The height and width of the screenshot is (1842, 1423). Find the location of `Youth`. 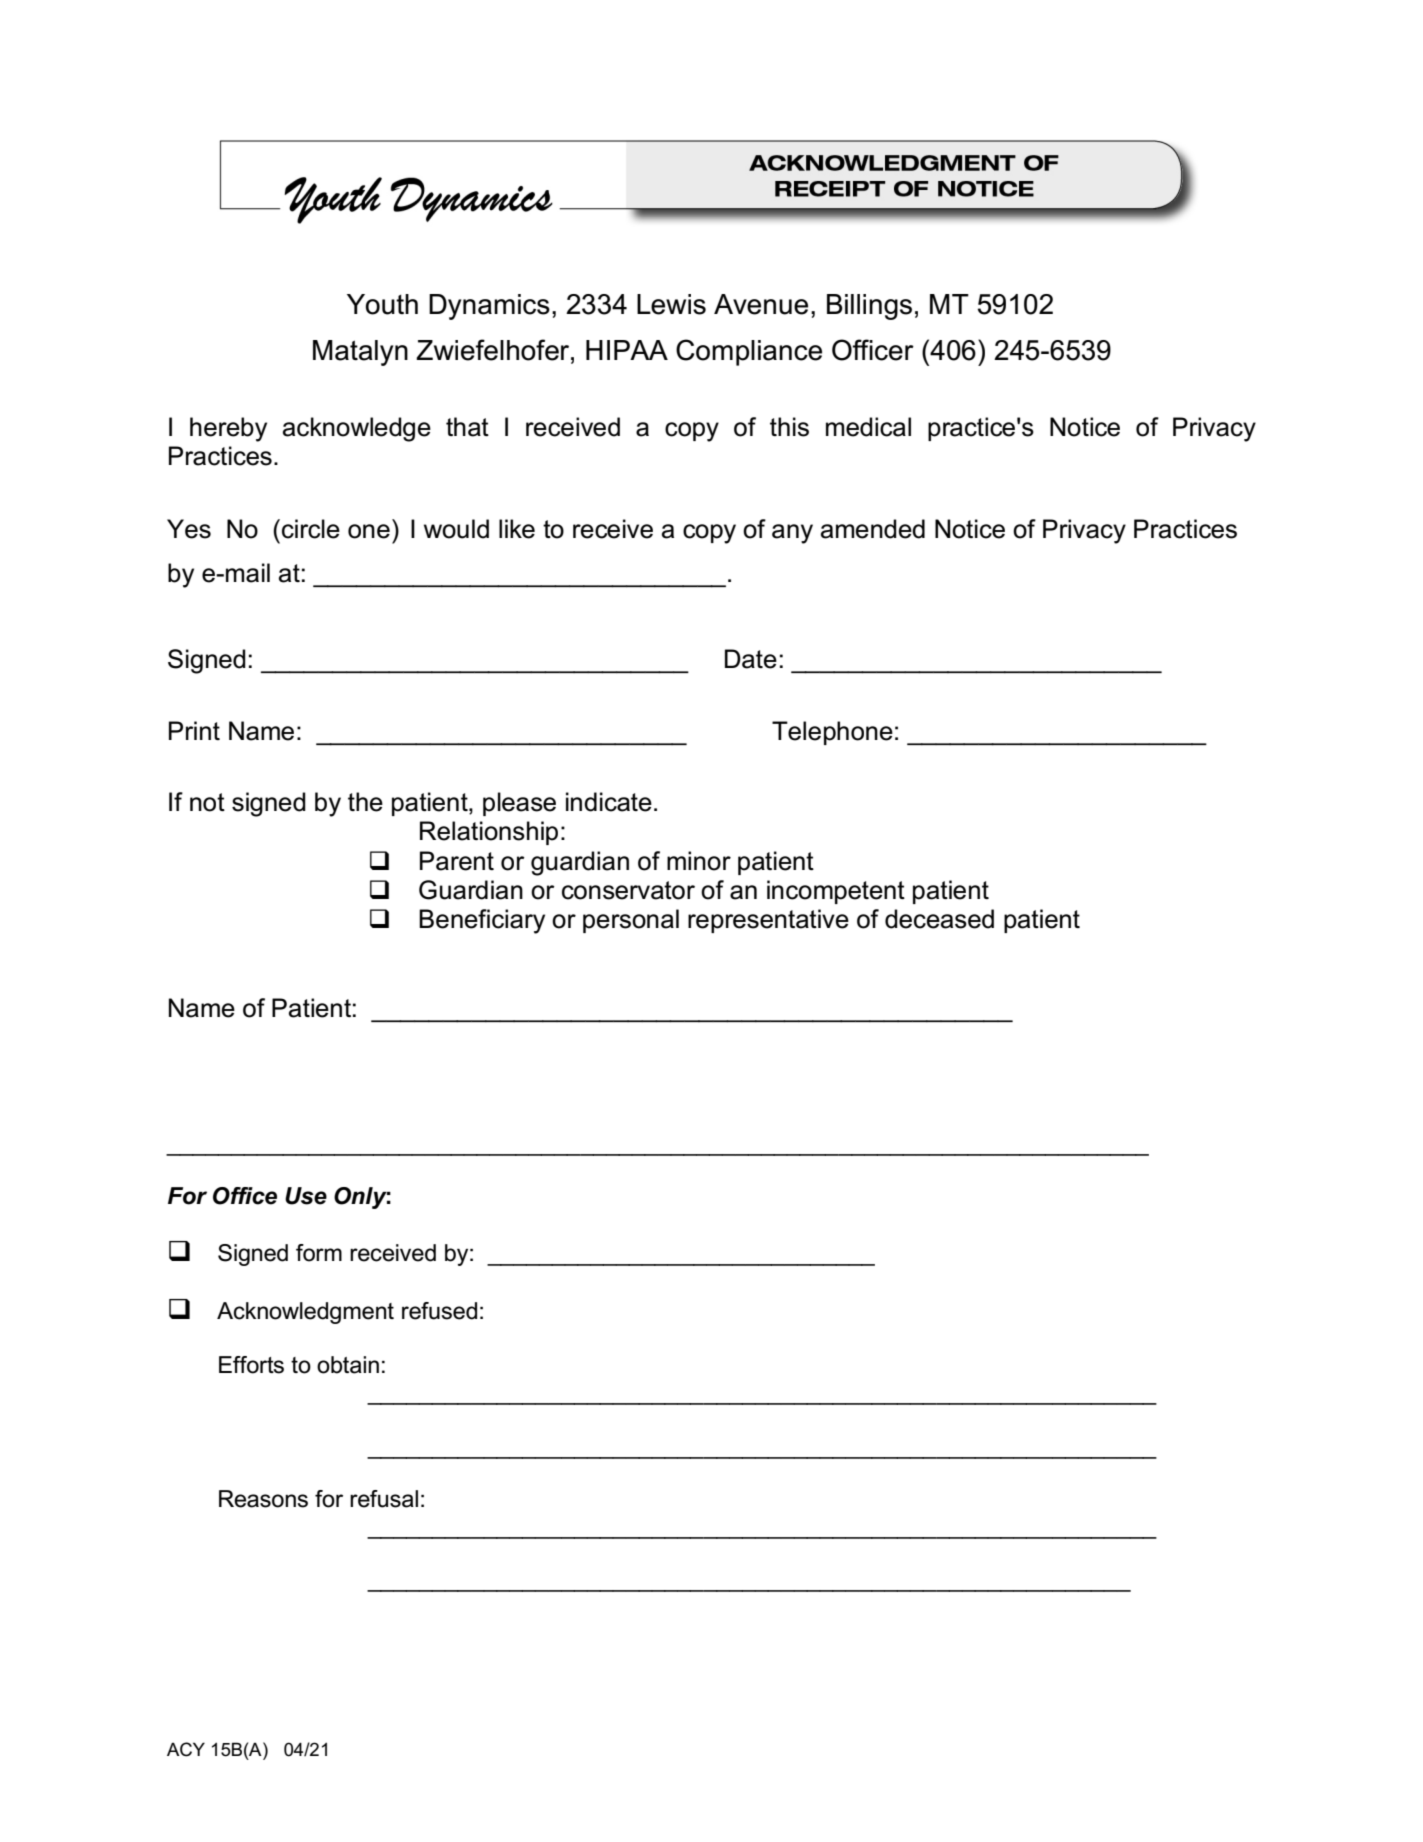

Youth is located at coordinates (382, 304).
